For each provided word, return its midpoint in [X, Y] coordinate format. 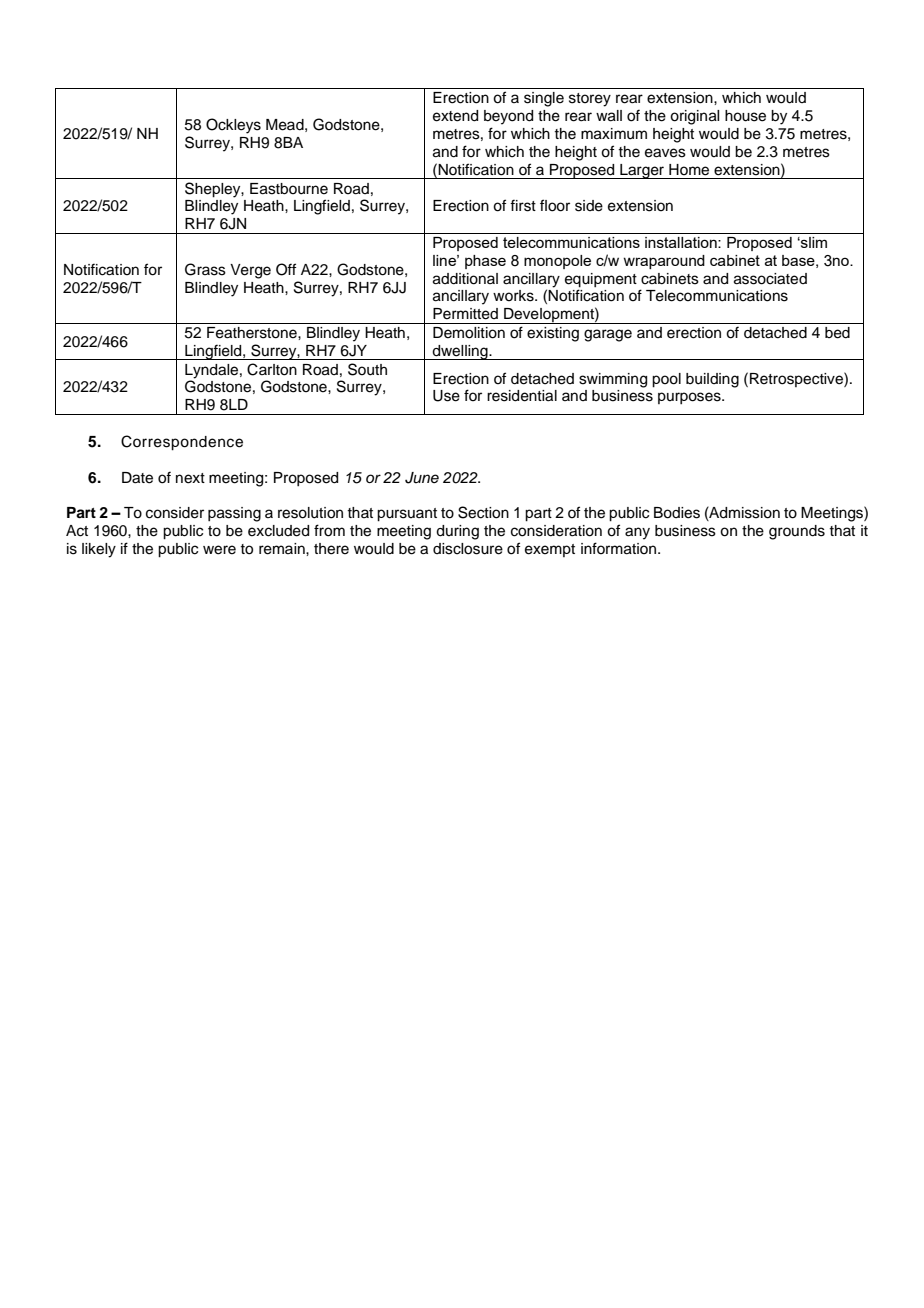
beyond [508, 117]
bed [837, 333]
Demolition [469, 333]
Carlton [272, 369]
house [745, 116]
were [219, 550]
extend [455, 116]
